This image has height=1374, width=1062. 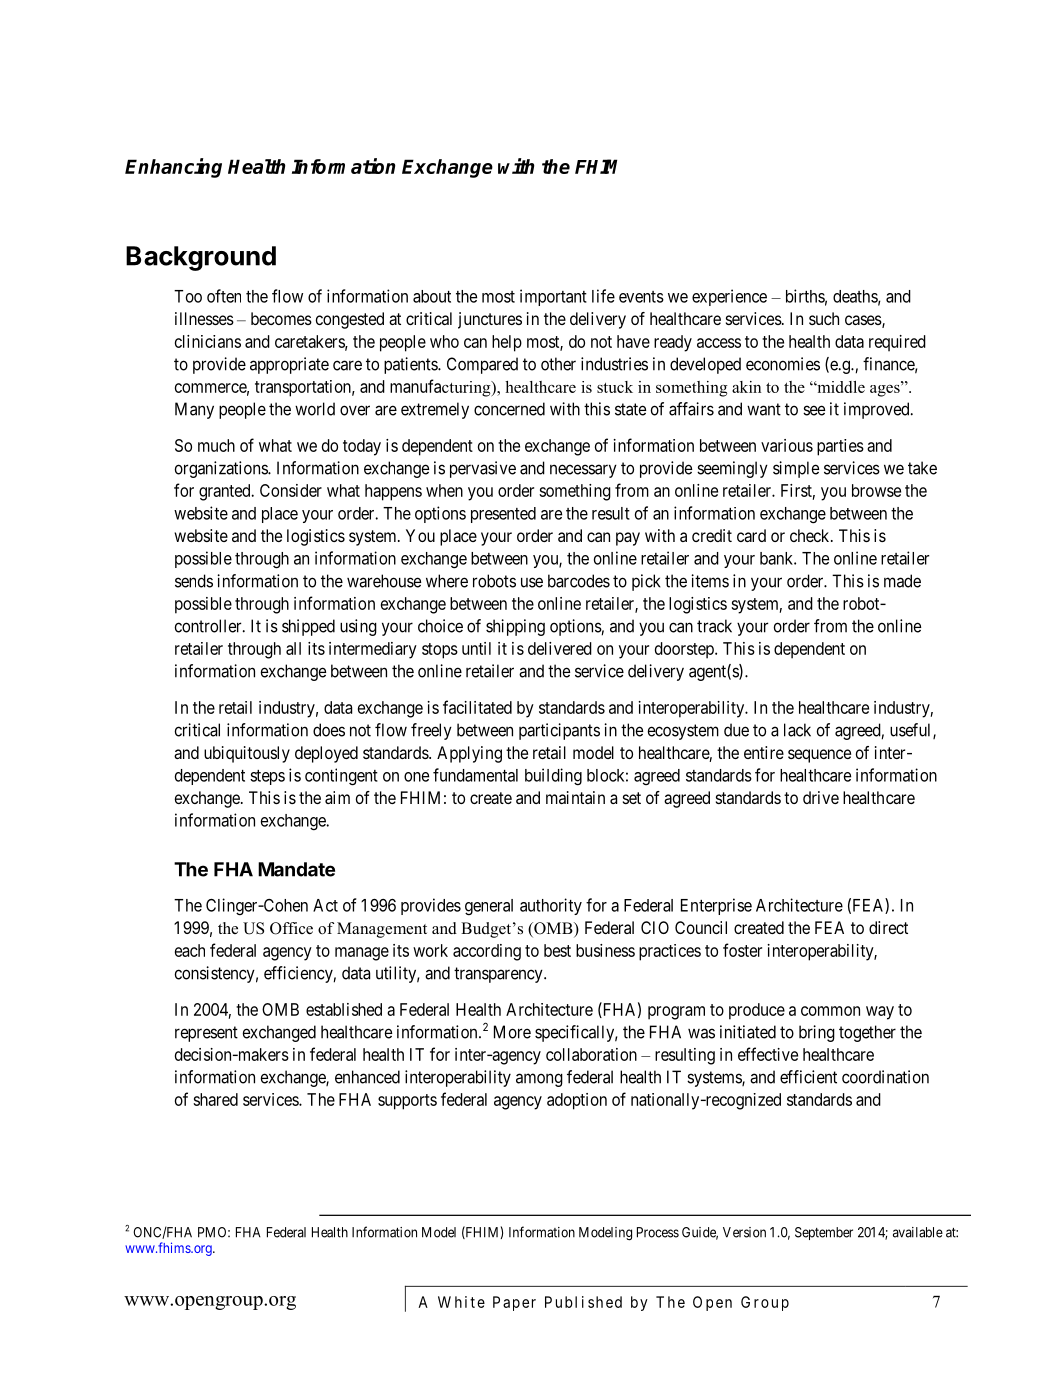 What do you see at coordinates (291, 928) in the image?
I see `Office` at bounding box center [291, 928].
